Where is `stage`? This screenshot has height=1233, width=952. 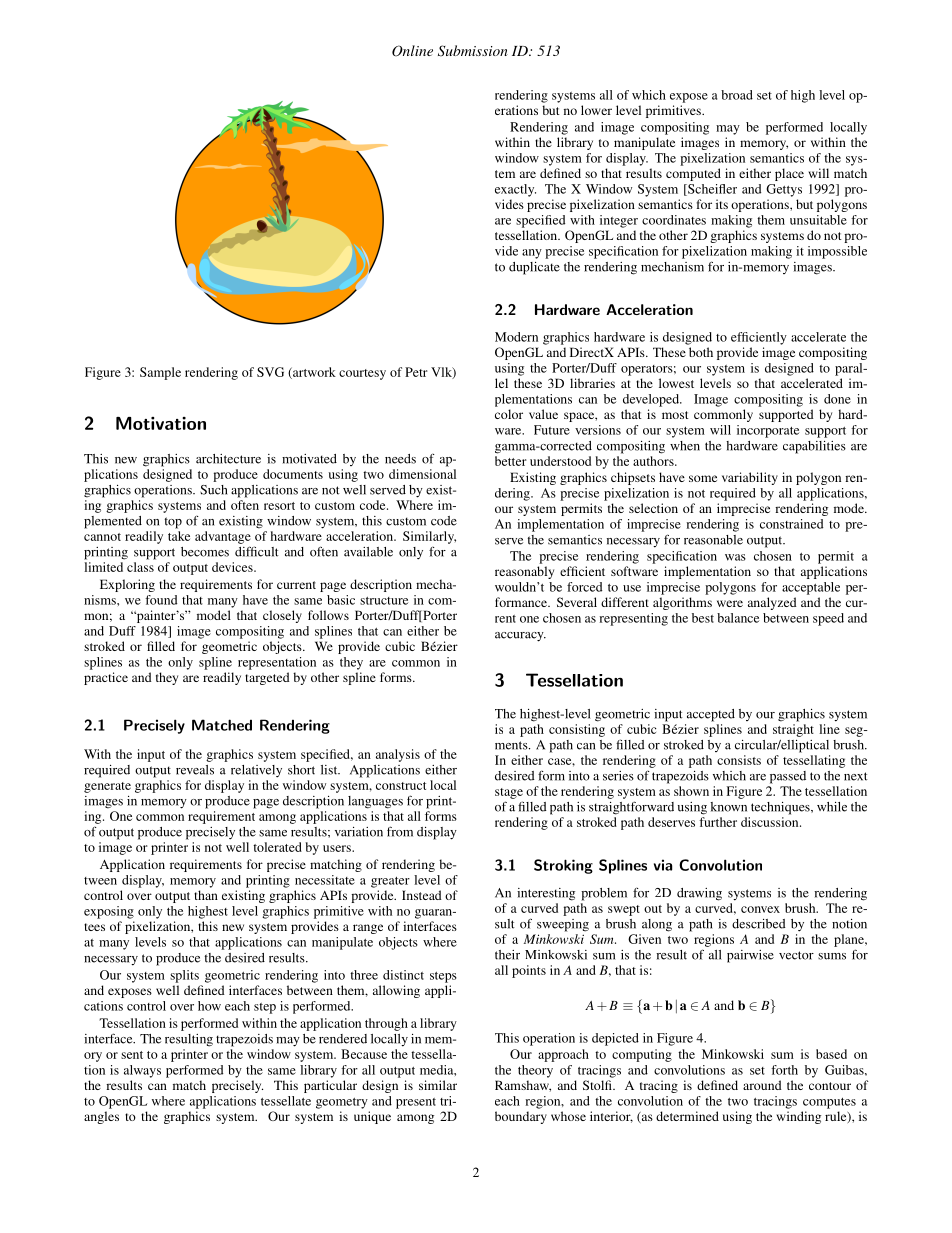 stage is located at coordinates (509, 793).
